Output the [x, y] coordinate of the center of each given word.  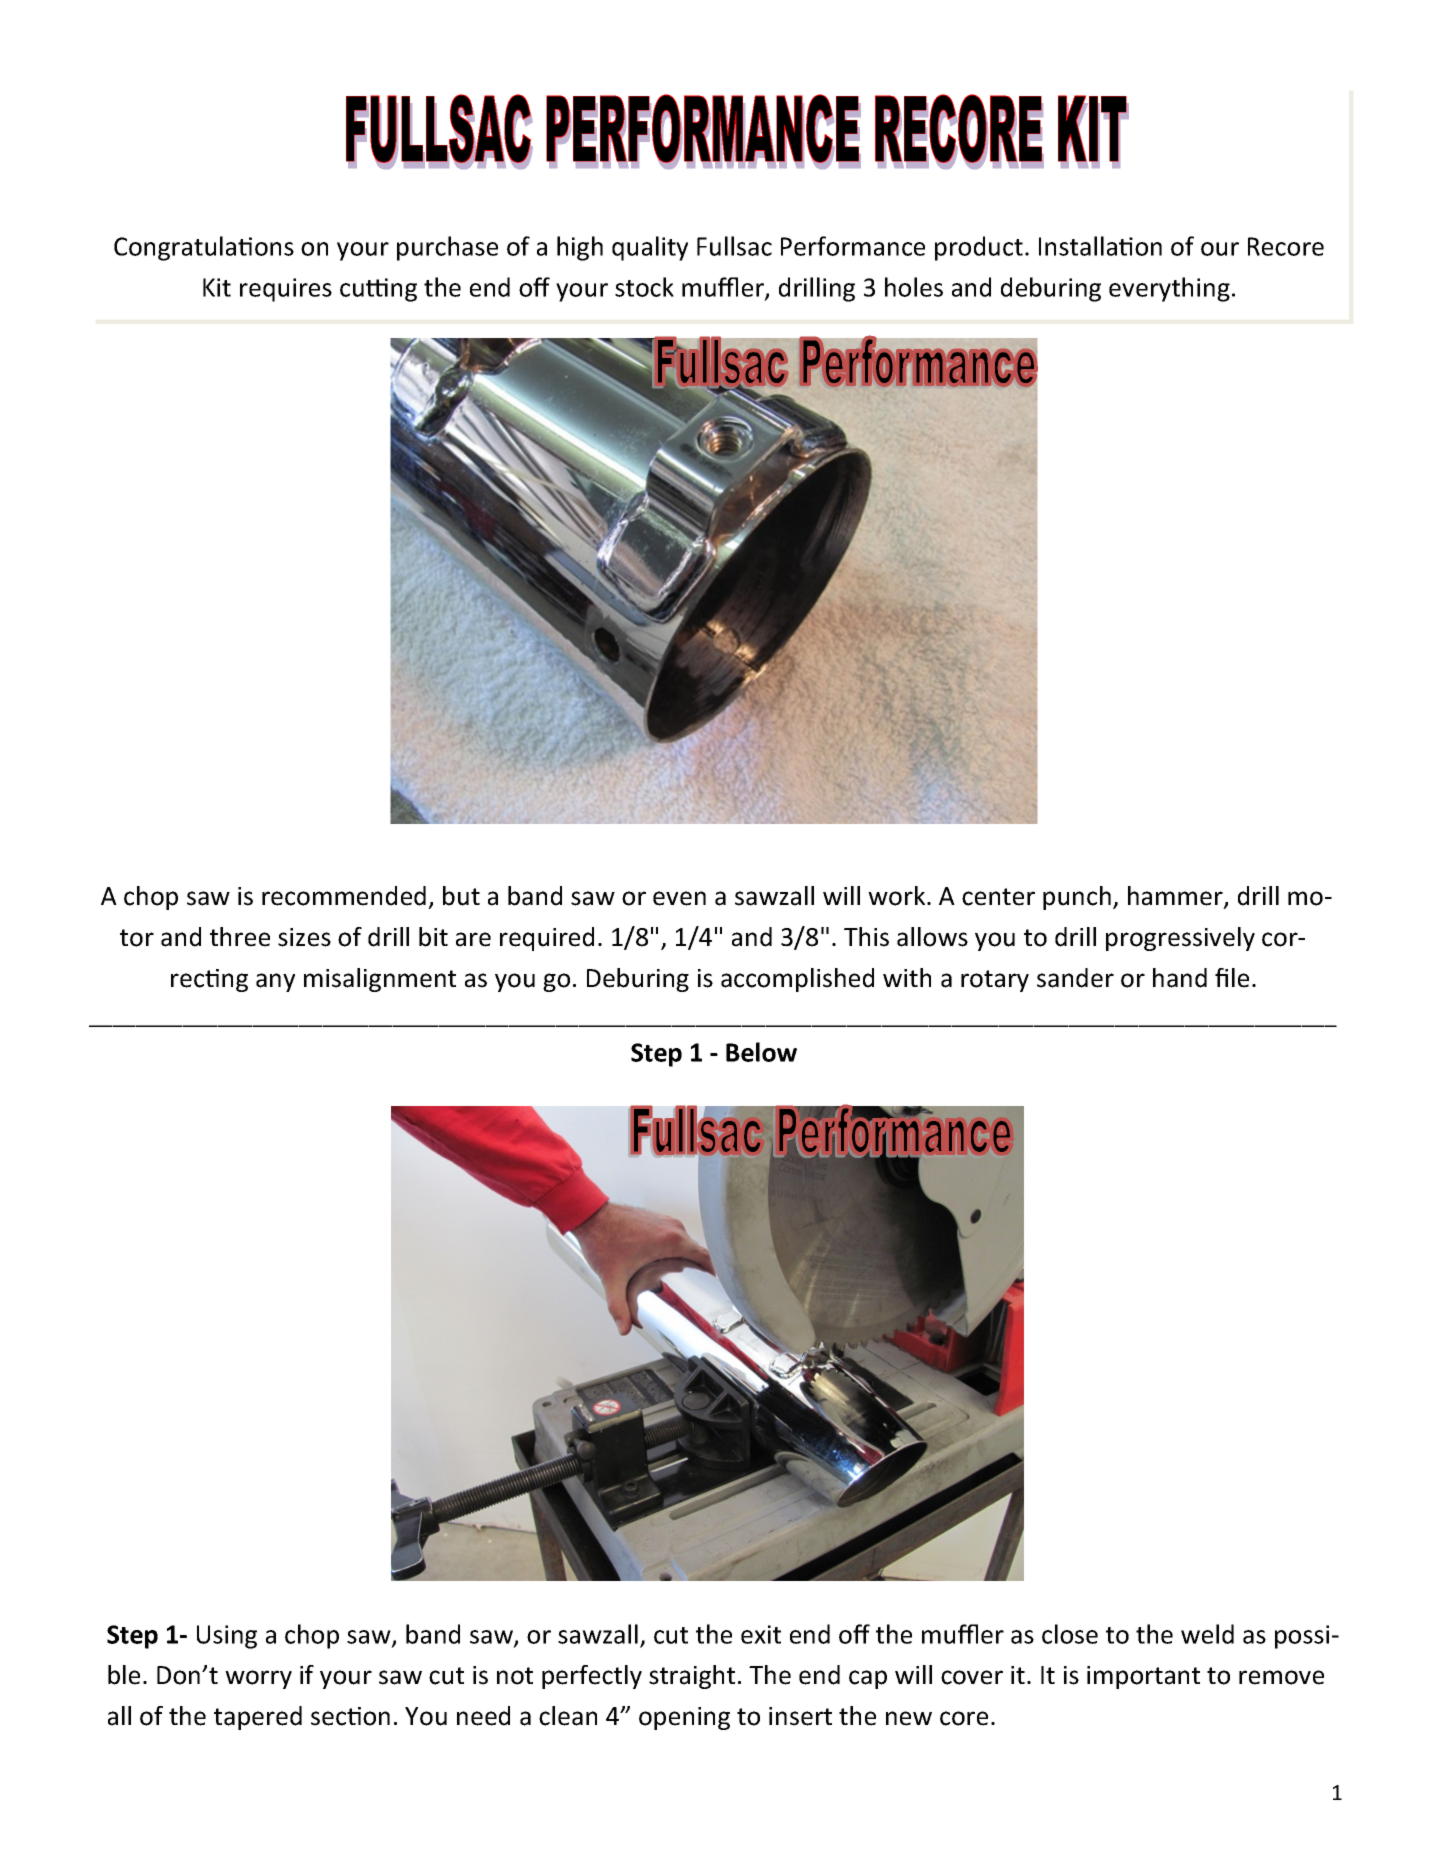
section [350, 1716]
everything [1169, 289]
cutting [378, 290]
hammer [1176, 897]
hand [1180, 978]
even [679, 898]
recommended [344, 896]
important [1143, 1677]
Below [761, 1052]
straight [692, 1677]
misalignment [380, 980]
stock [644, 287]
